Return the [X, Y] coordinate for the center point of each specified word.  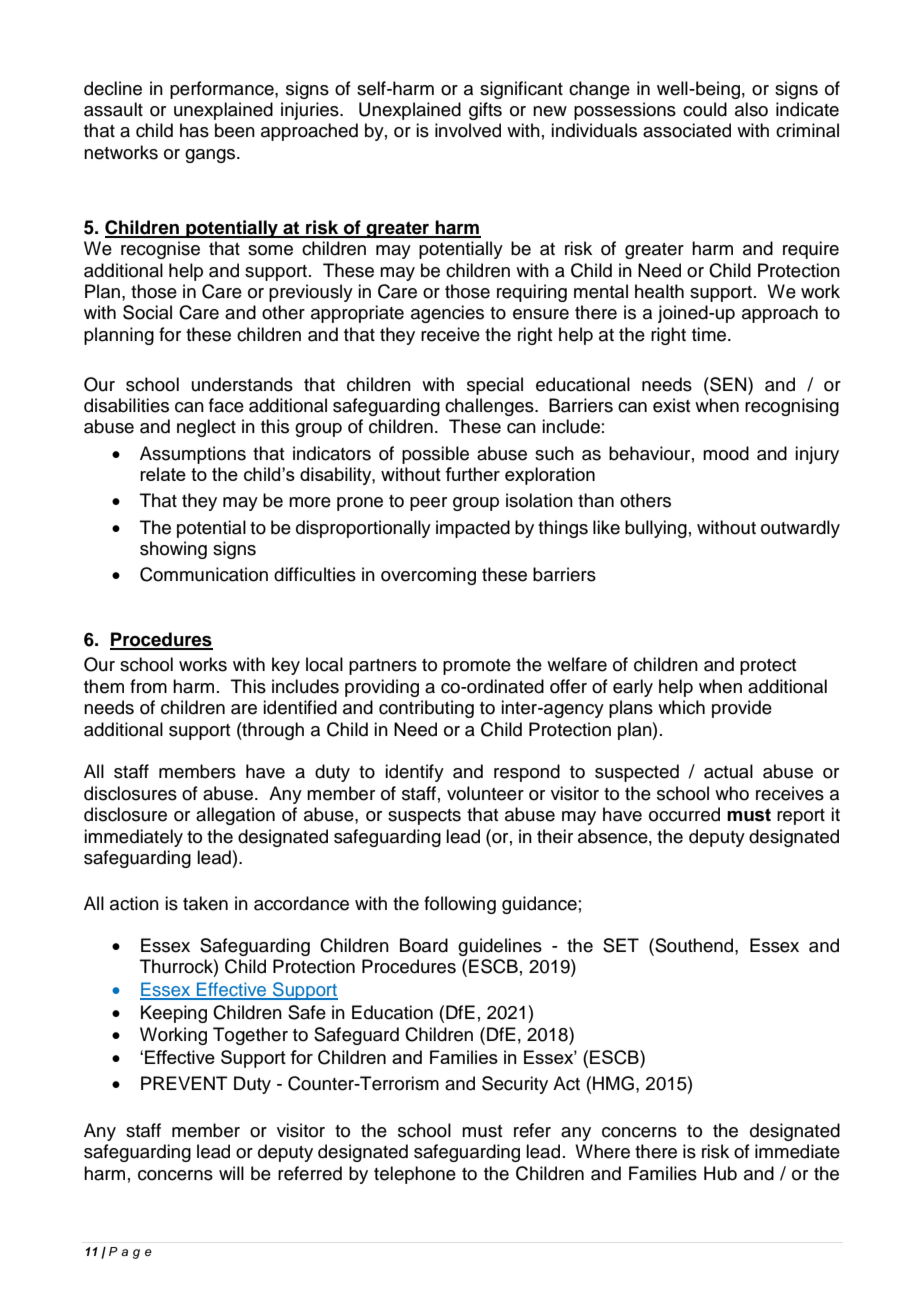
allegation [235, 816]
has [194, 130]
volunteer [485, 793]
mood [726, 453]
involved [468, 130]
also [751, 109]
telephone [415, 1175]
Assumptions [193, 455]
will [231, 1173]
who [732, 793]
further [472, 474]
